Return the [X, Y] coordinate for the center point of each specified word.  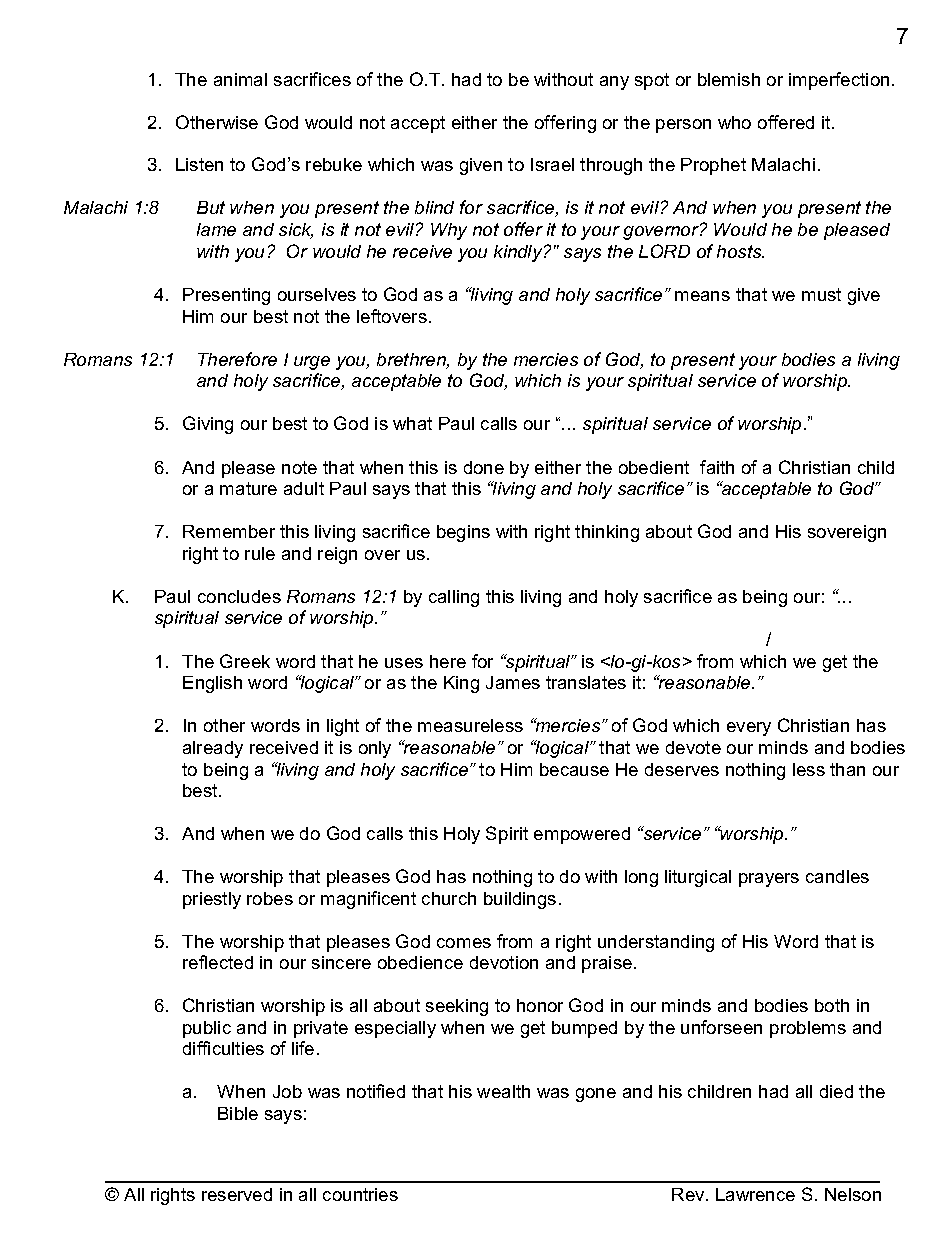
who [734, 122]
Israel [552, 164]
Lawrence [755, 1194]
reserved [237, 1194]
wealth [503, 1091]
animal [240, 79]
